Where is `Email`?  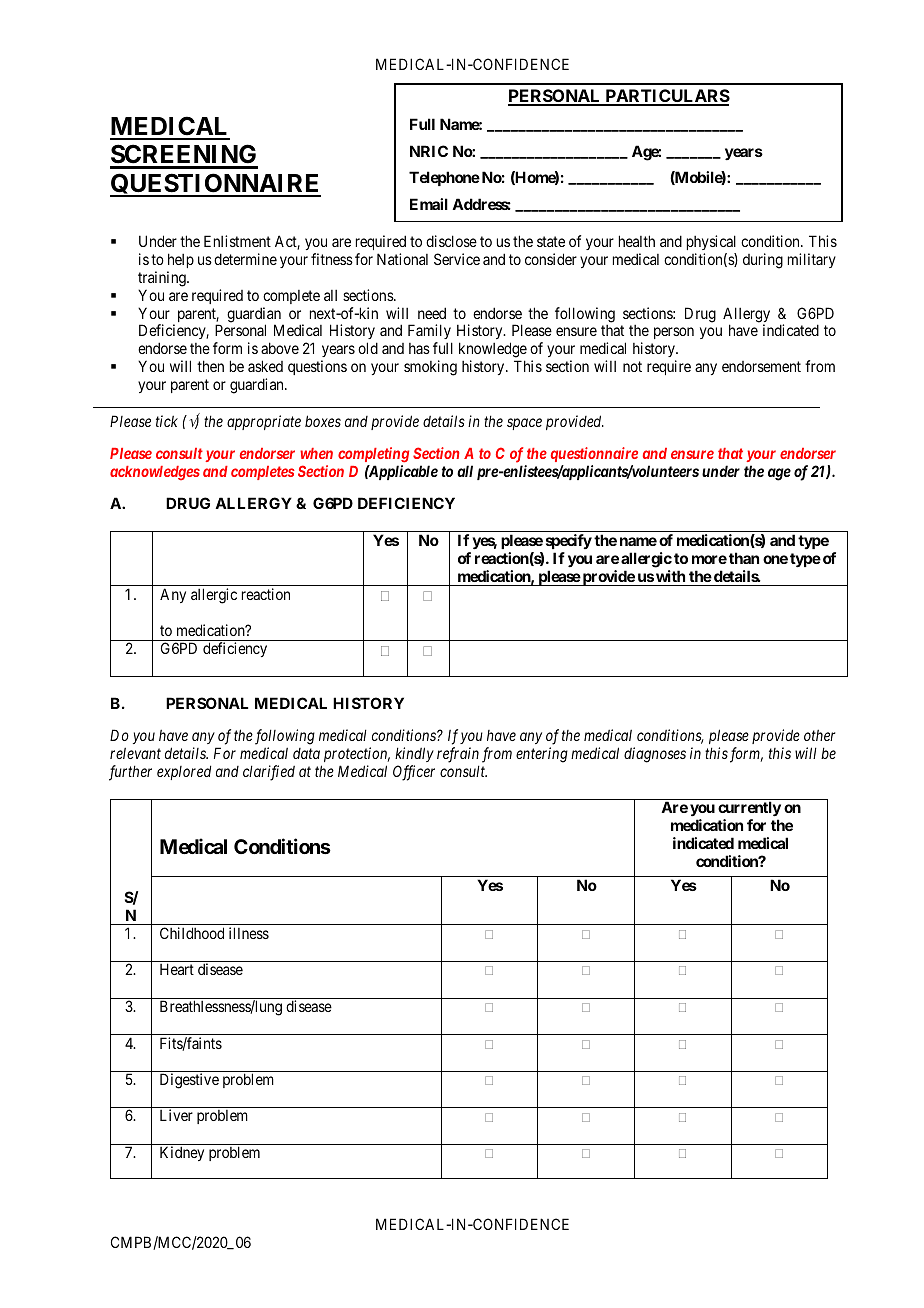
Email is located at coordinates (429, 204).
